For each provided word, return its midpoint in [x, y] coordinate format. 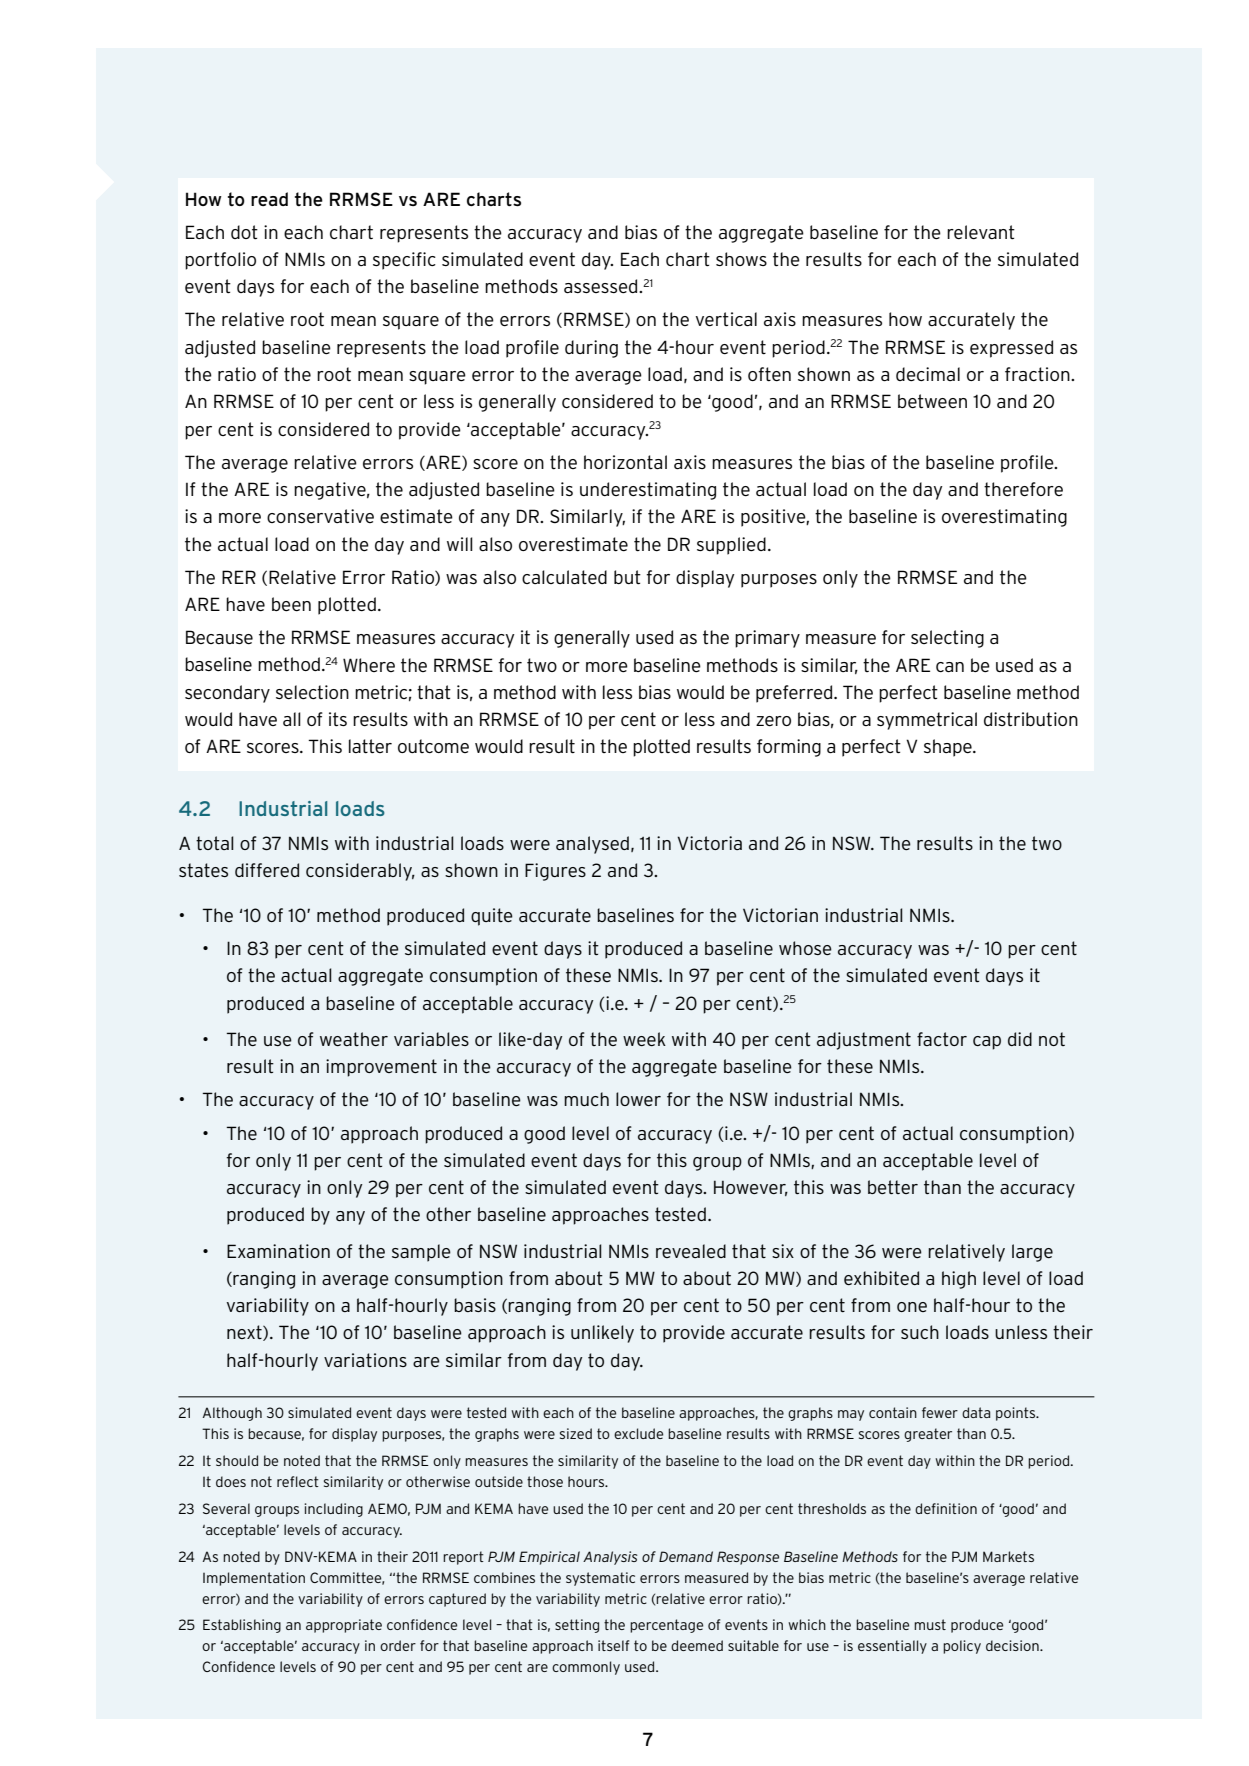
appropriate [344, 1626]
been [291, 604]
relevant [981, 232]
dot [244, 232]
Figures [555, 872]
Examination [278, 1251]
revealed [691, 1251]
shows [741, 259]
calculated [564, 577]
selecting [947, 639]
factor [942, 1039]
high [959, 1280]
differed [267, 870]
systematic [600, 1579]
